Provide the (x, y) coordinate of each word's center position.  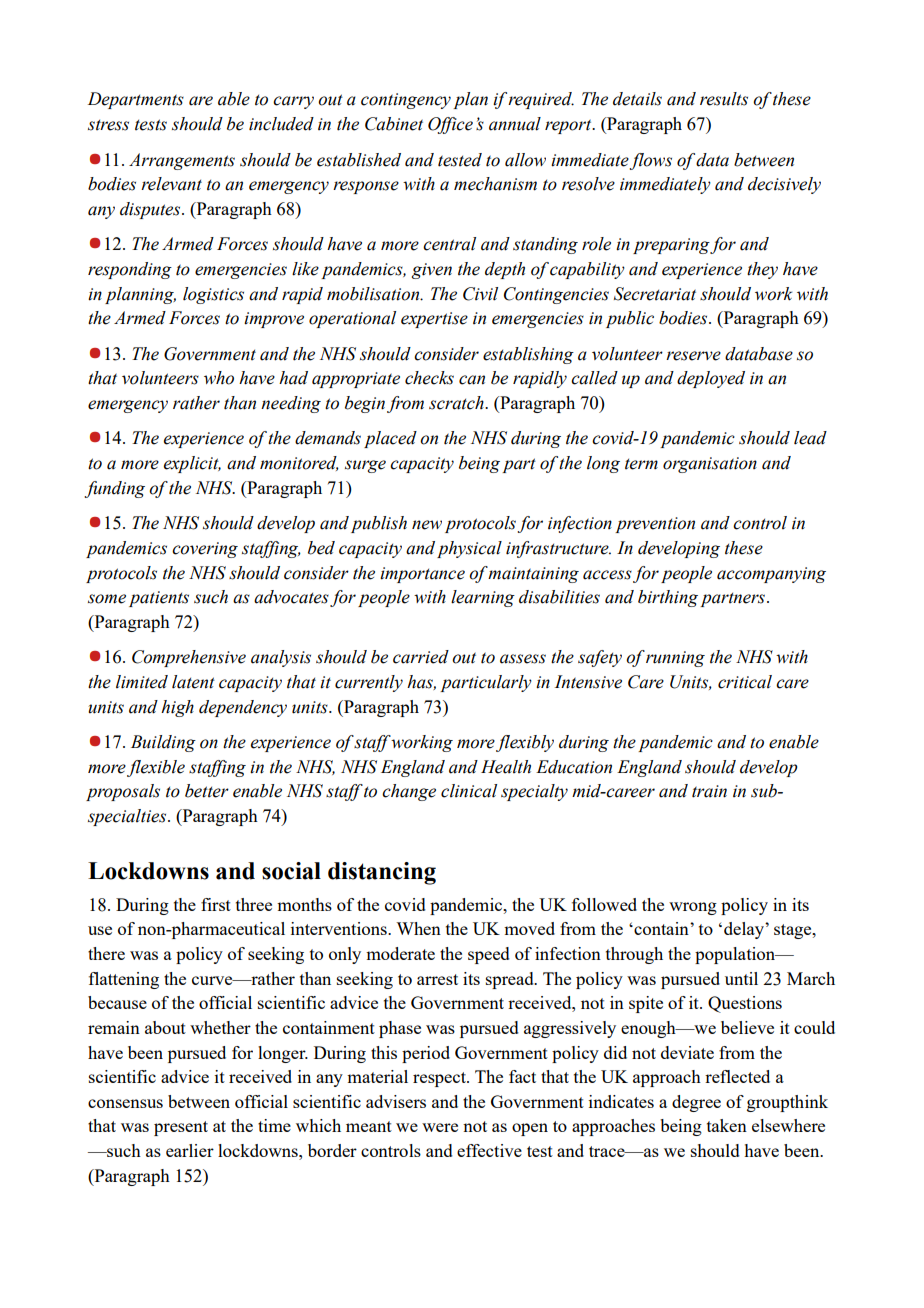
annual (515, 124)
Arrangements (182, 161)
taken (727, 1125)
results (724, 99)
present (181, 1128)
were (440, 1127)
